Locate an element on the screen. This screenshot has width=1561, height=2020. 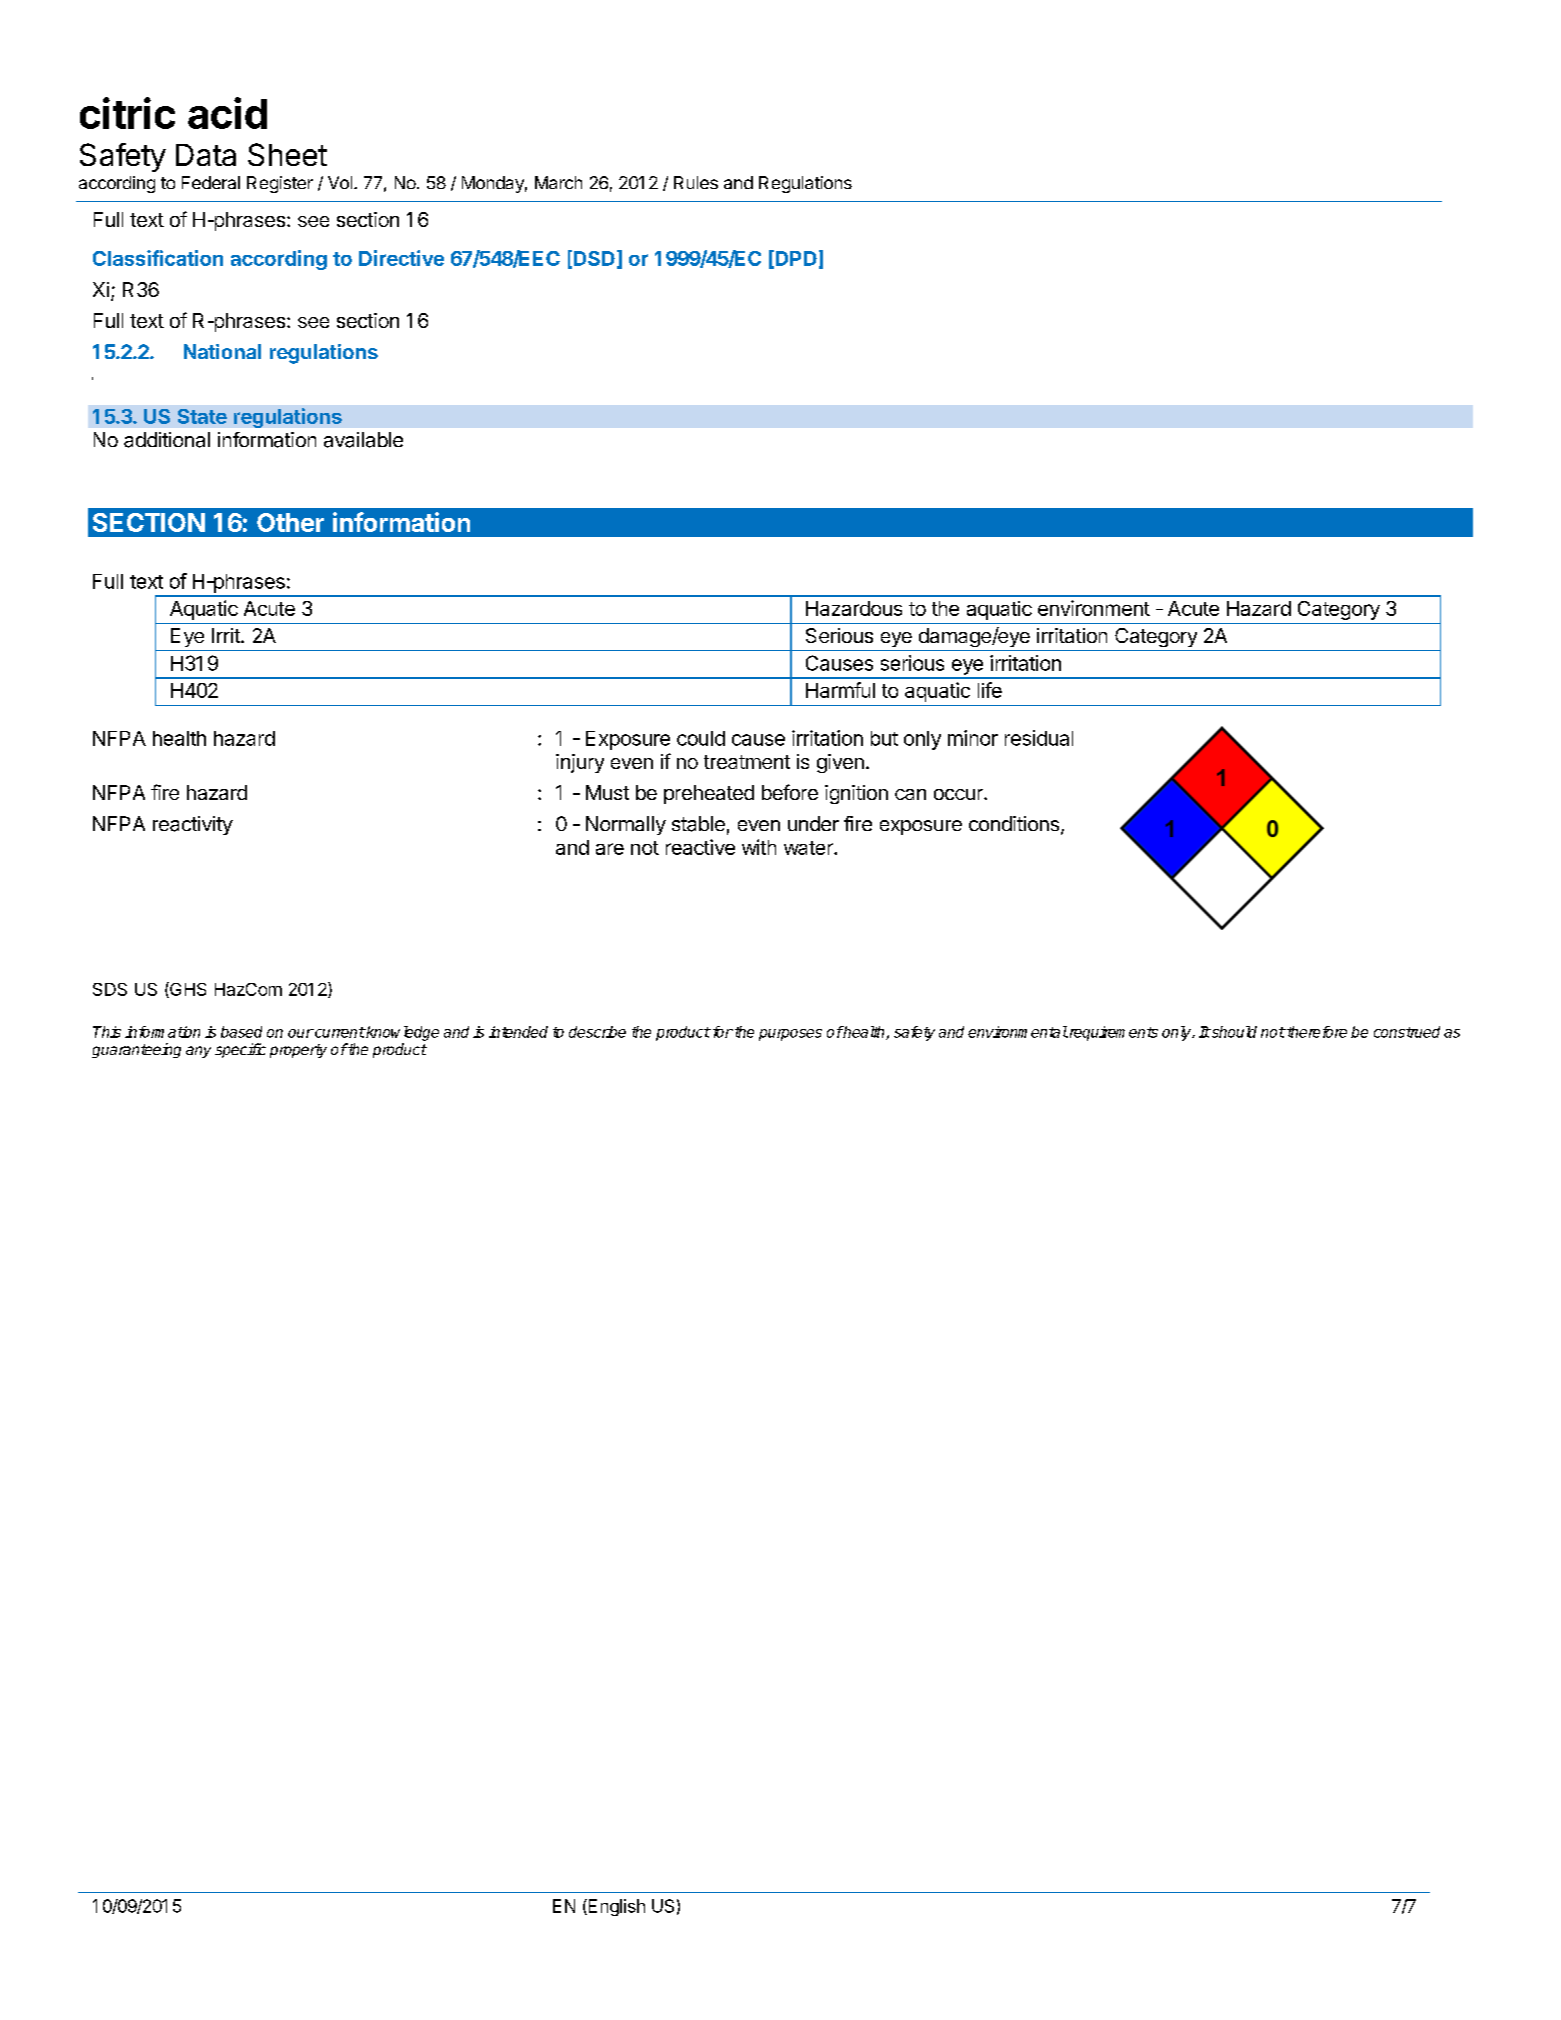
DSD is located at coordinates (594, 258).
